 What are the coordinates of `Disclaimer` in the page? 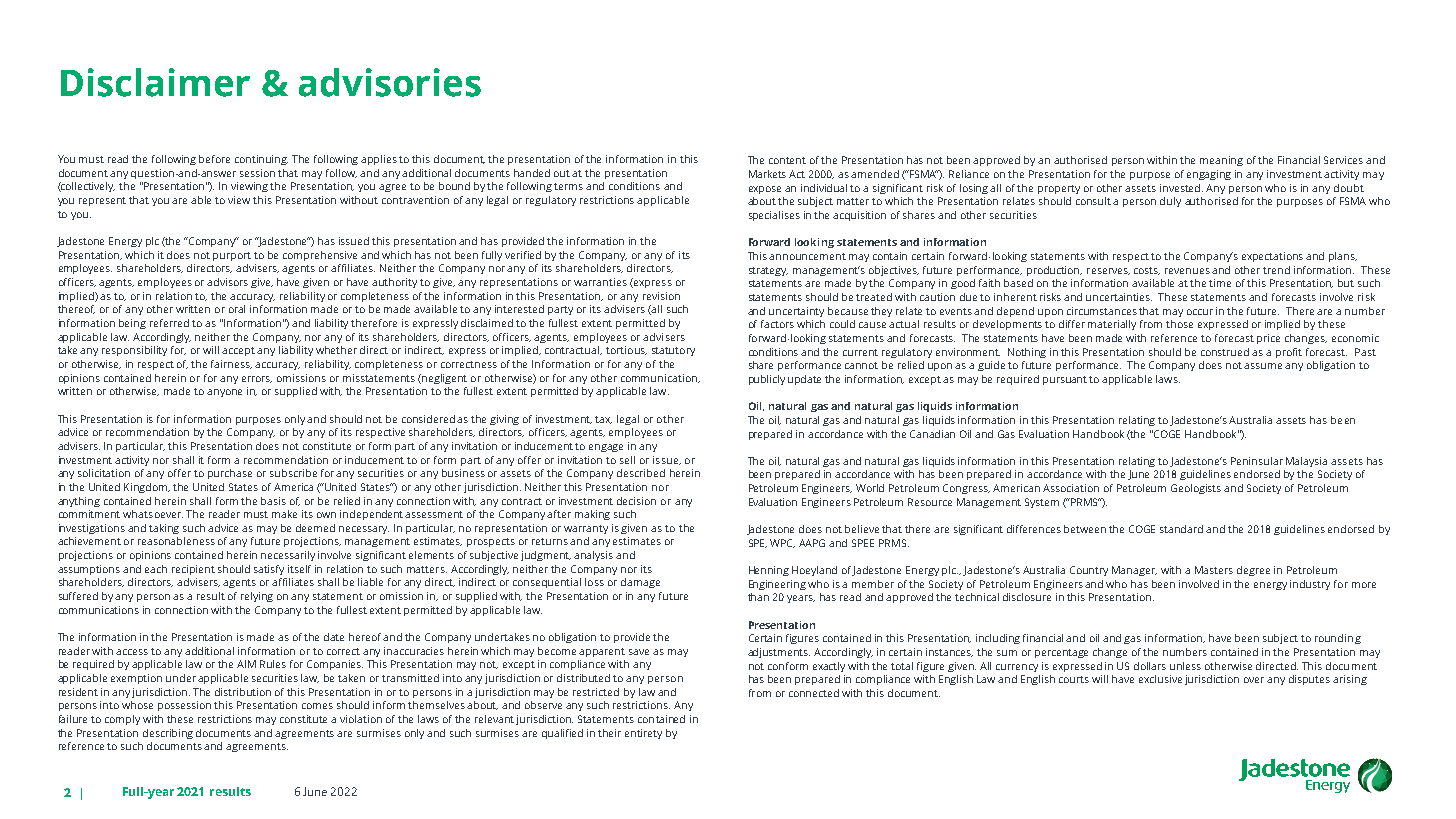 It's located at (155, 82).
